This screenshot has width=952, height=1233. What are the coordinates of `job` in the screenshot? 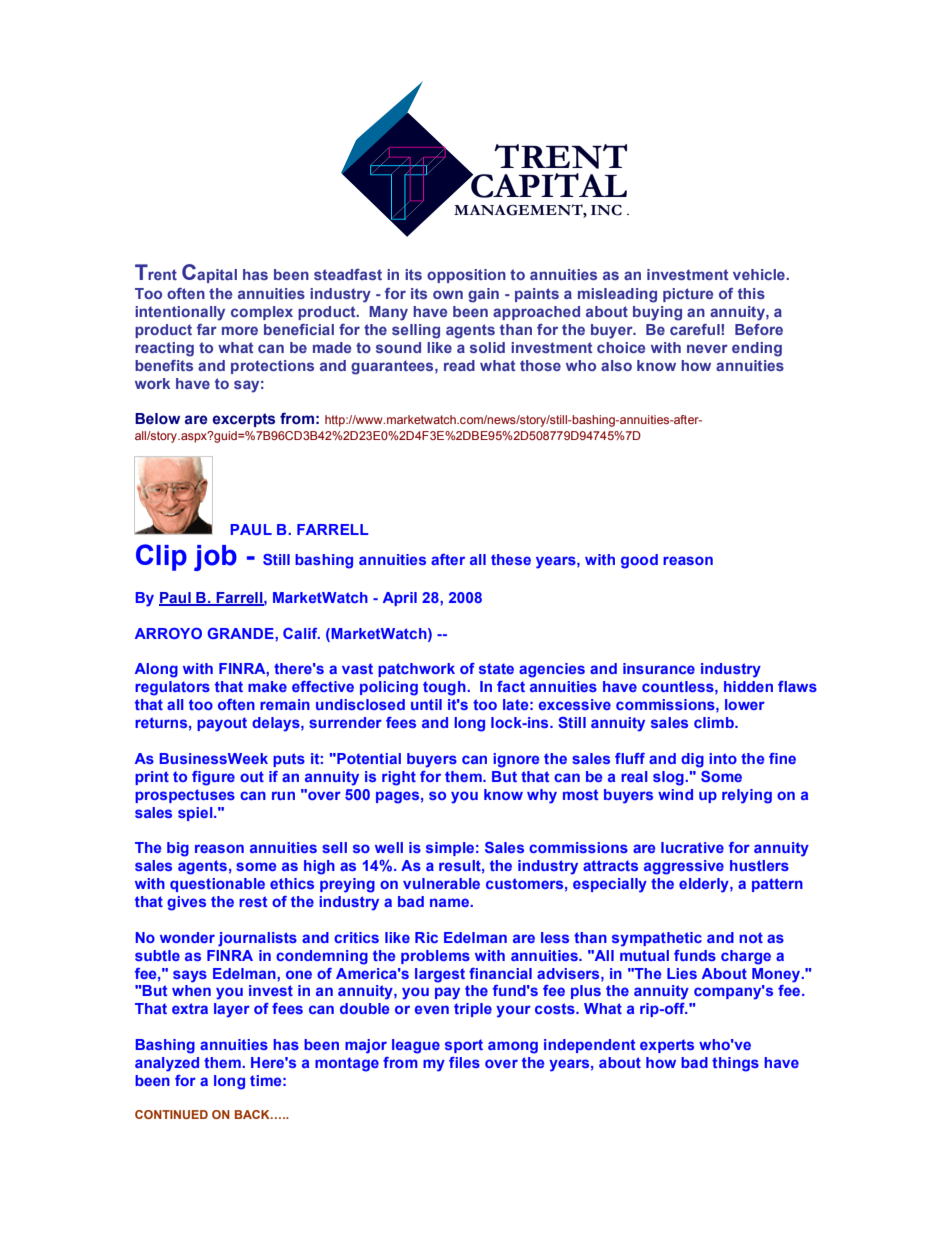 It's located at (215, 558).
